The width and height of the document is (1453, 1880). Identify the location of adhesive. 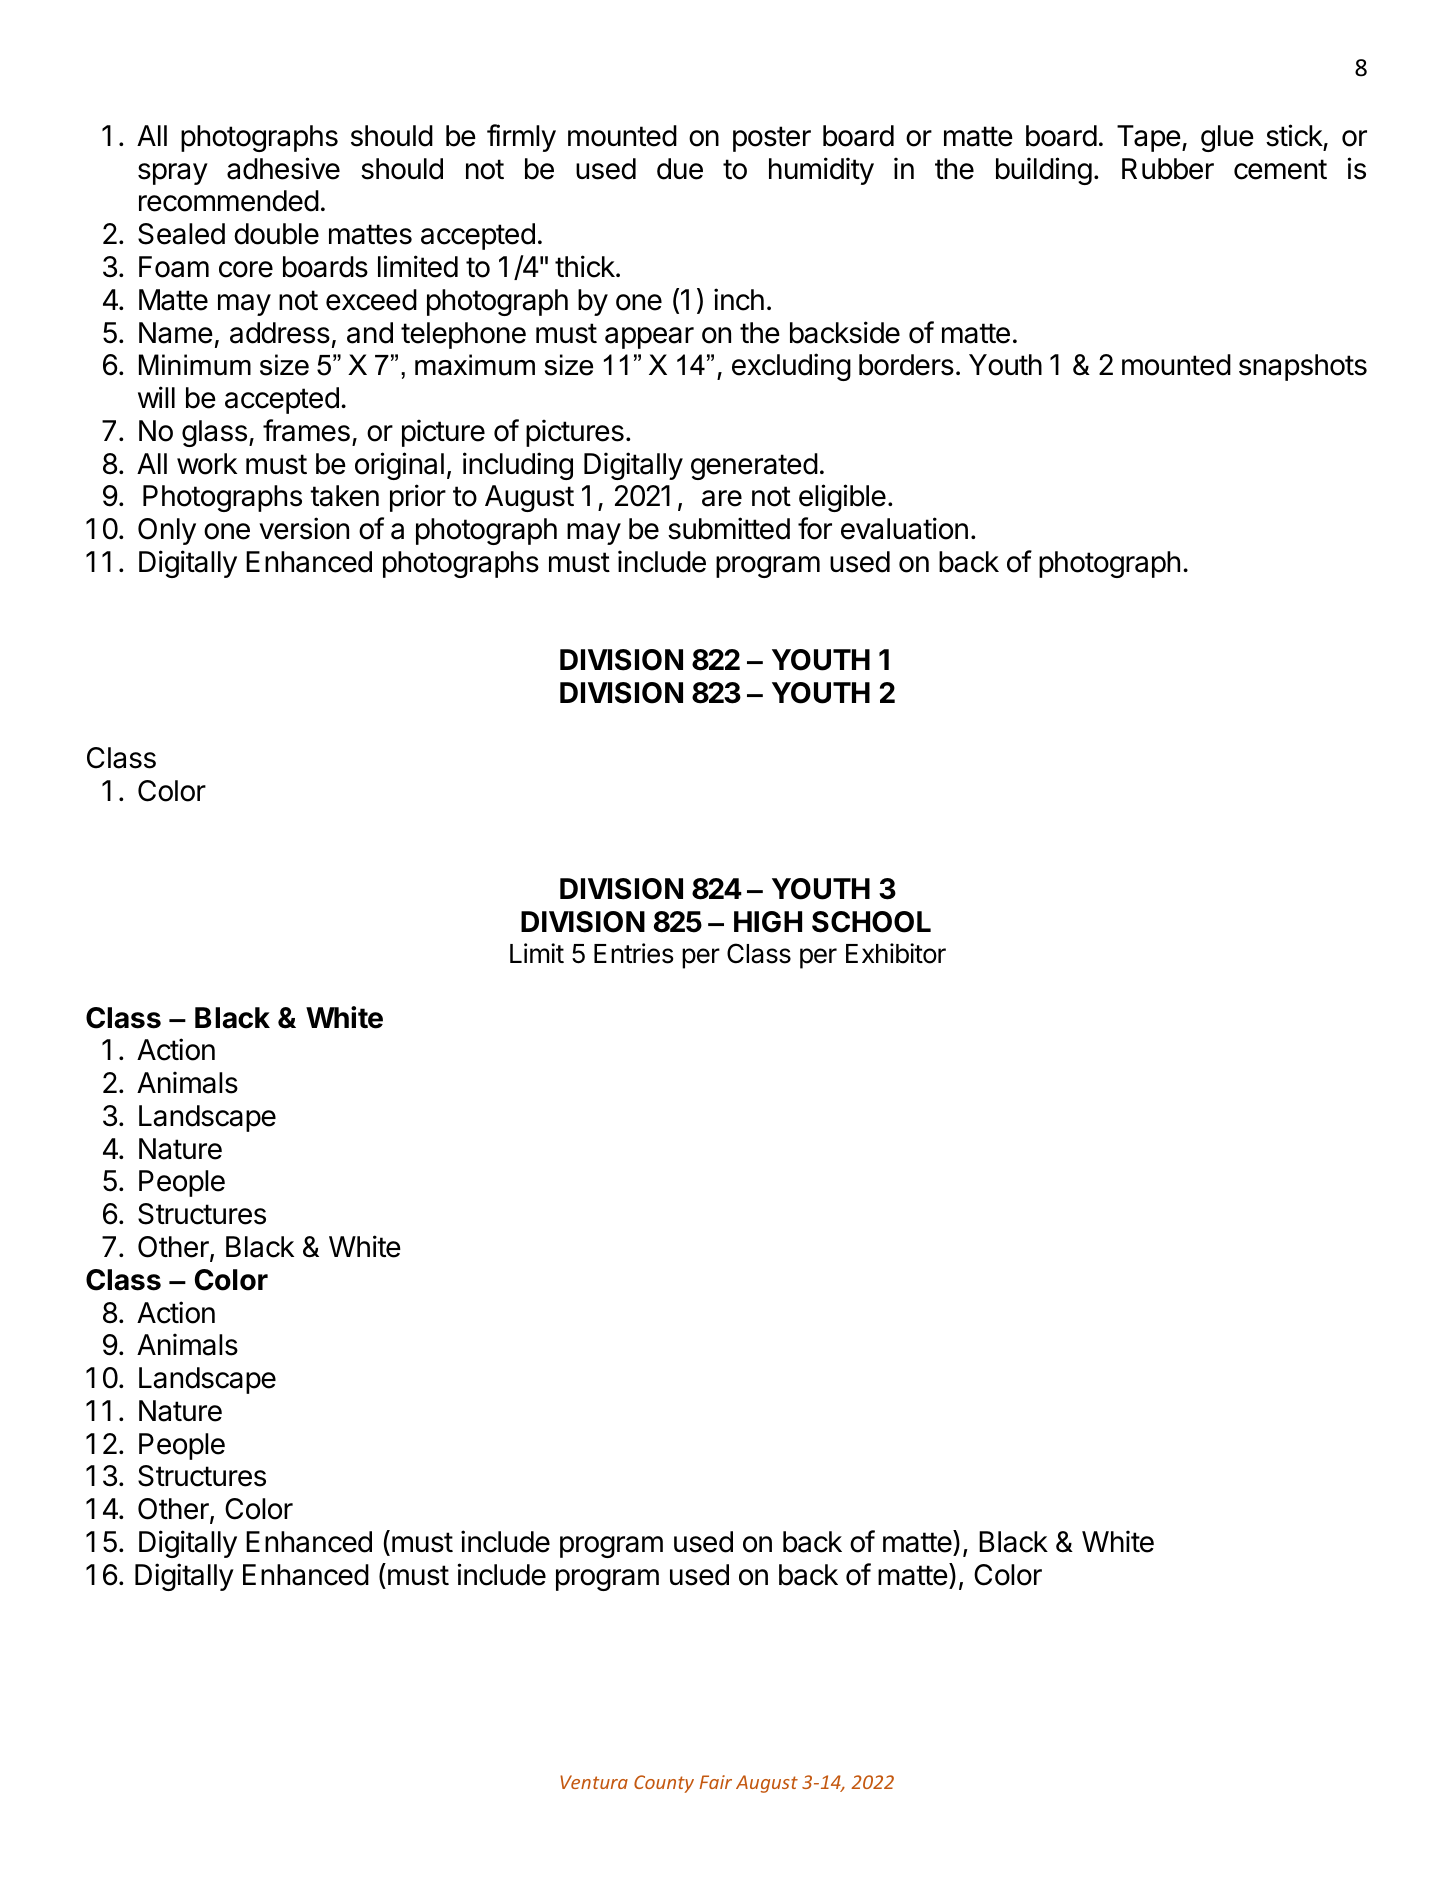
(283, 168).
